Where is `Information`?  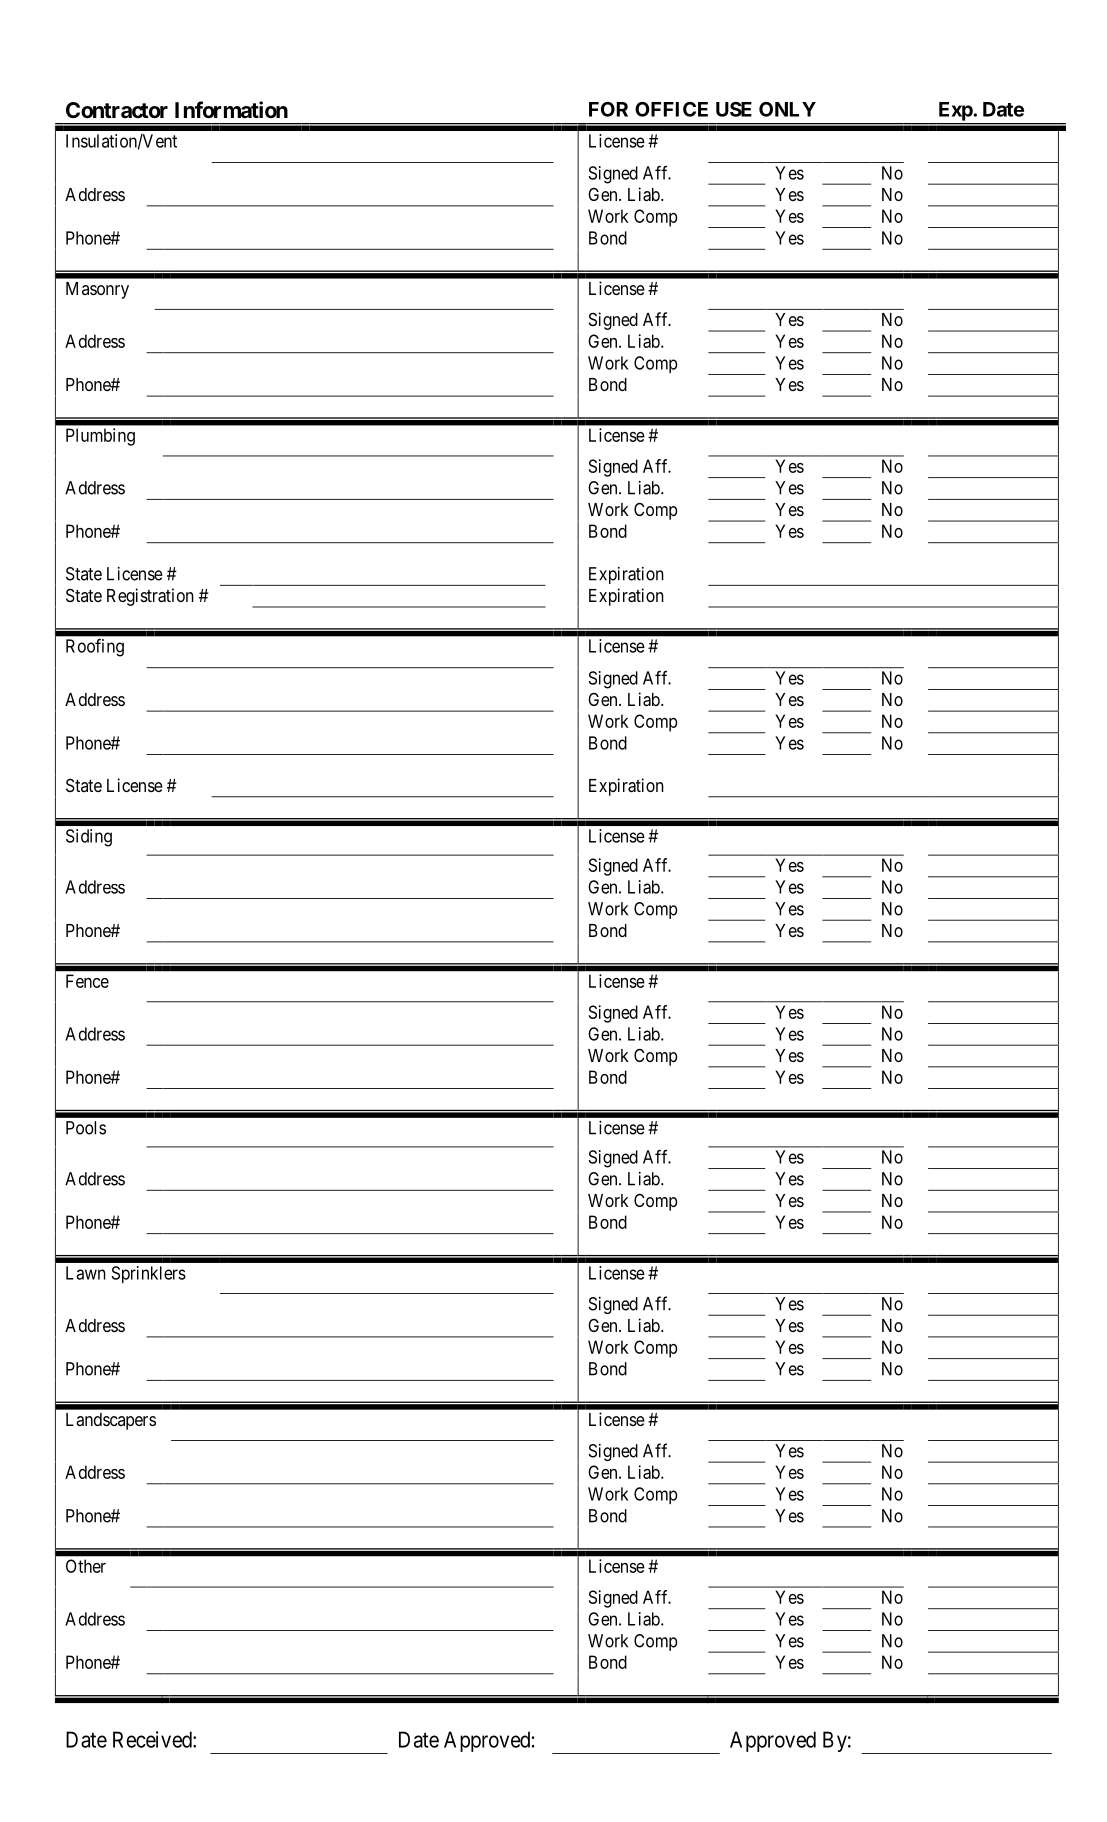
Information is located at coordinates (231, 109).
